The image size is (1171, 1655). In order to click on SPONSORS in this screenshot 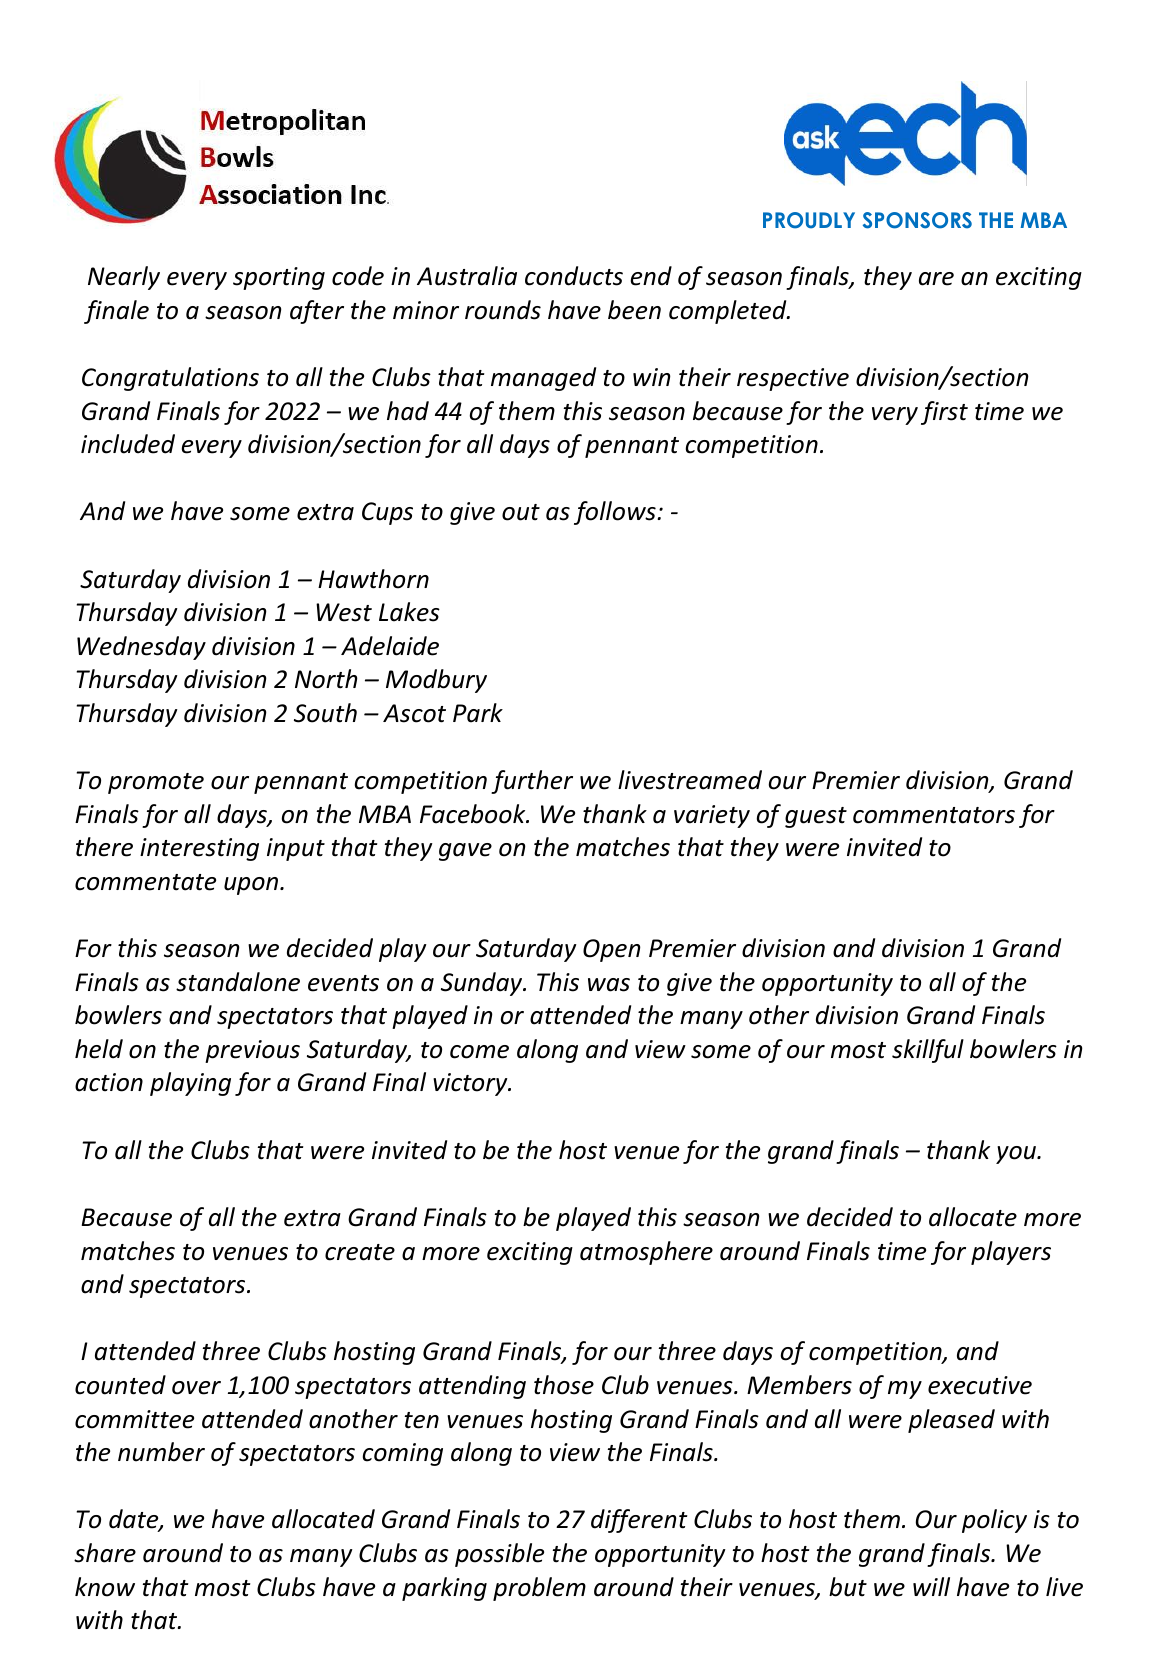, I will do `click(917, 220)`.
